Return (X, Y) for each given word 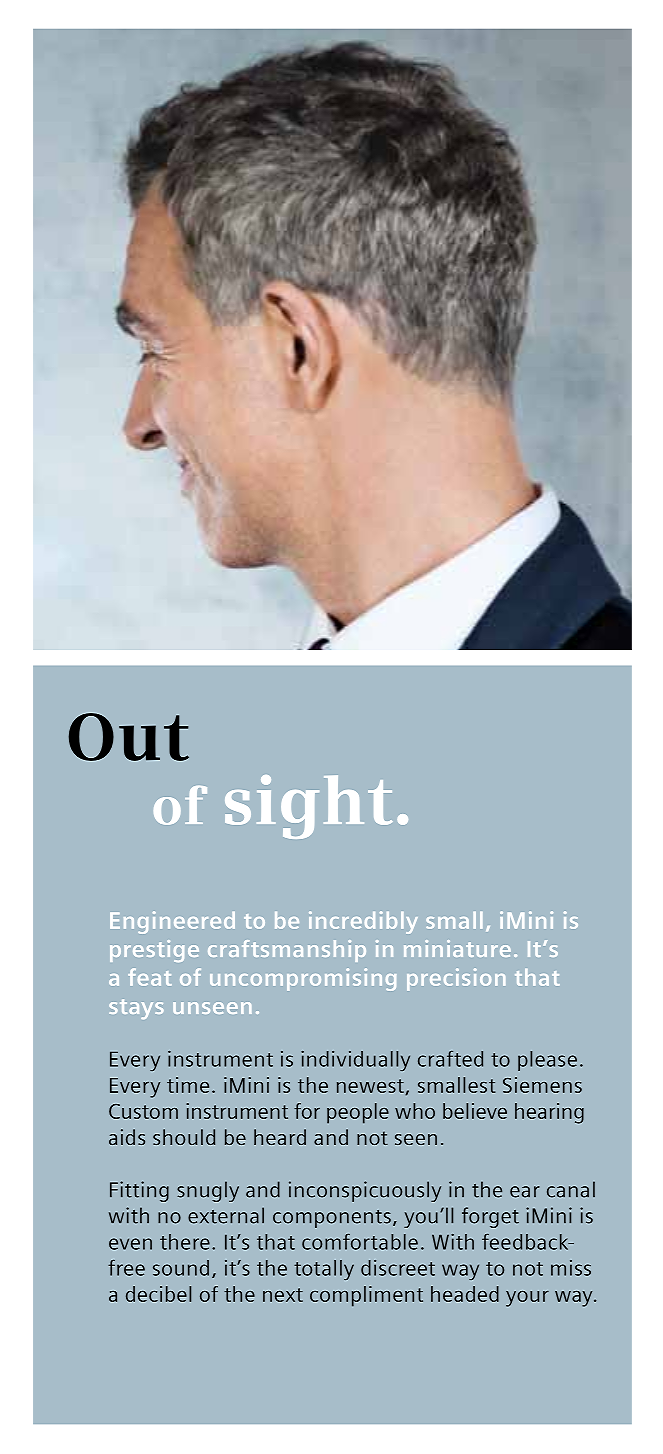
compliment (366, 1296)
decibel (158, 1294)
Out (129, 737)
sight (309, 807)
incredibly (363, 922)
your (527, 1299)
